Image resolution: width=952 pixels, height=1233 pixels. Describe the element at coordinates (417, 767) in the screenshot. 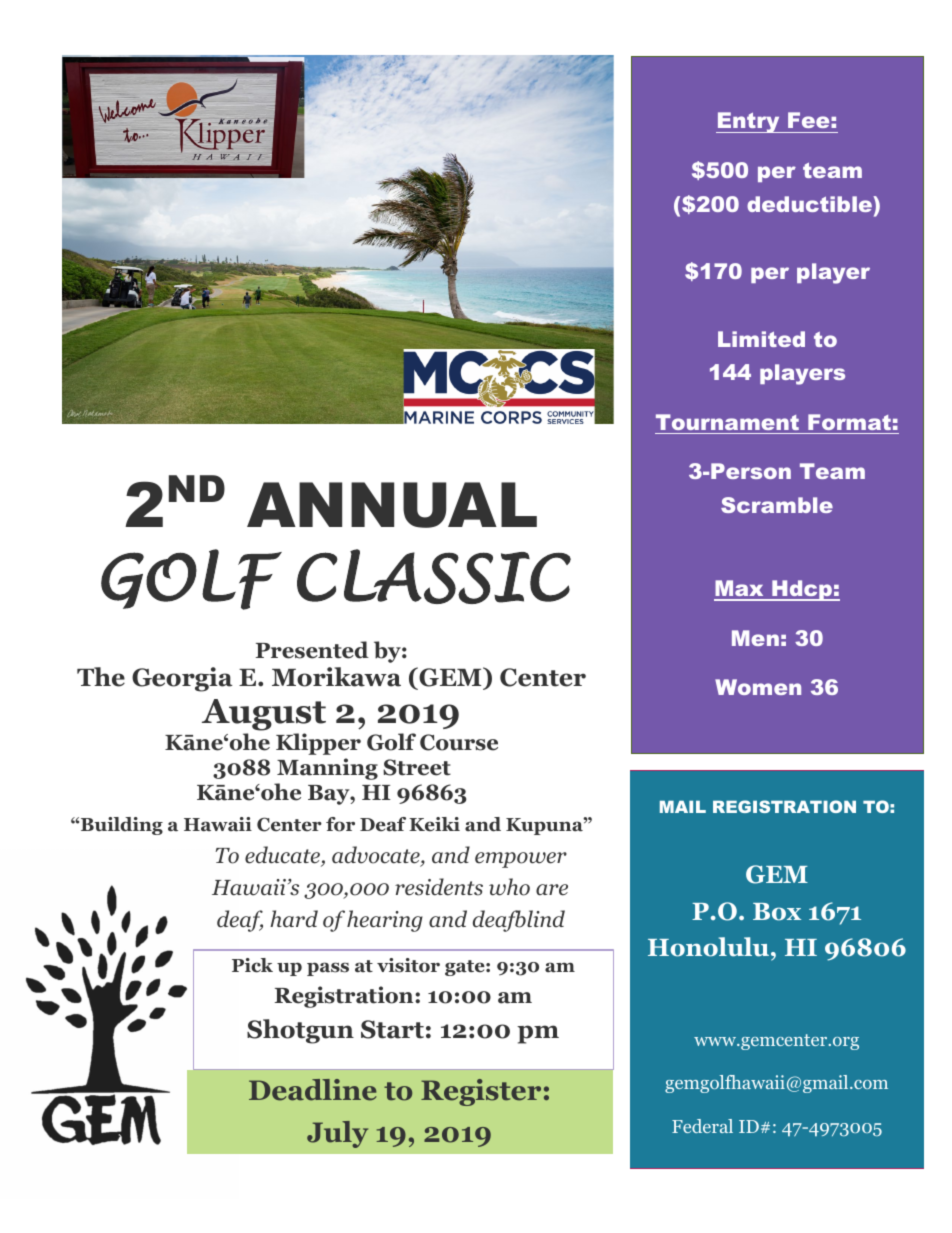

I see `Street` at that location.
